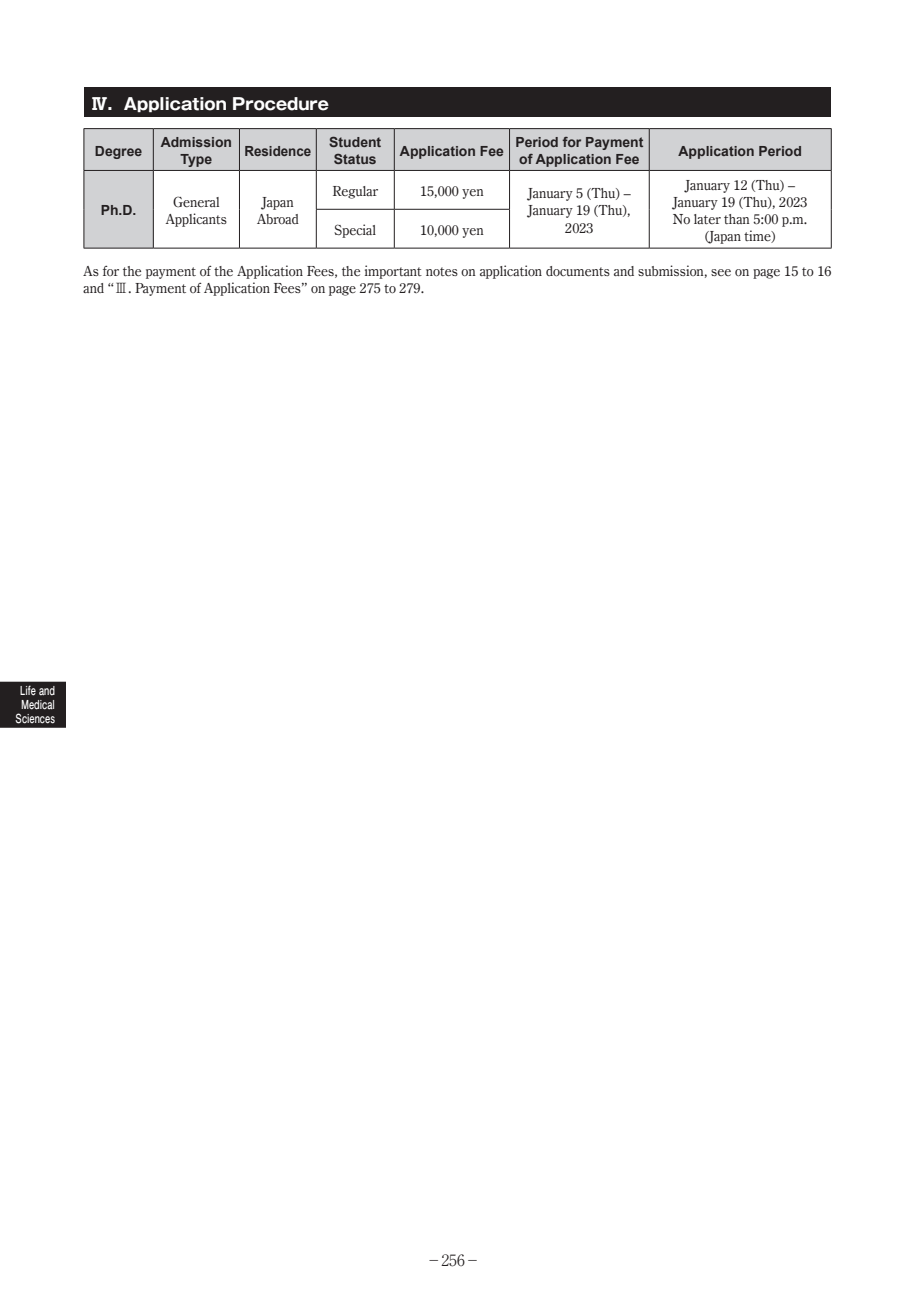 The width and height of the image is (924, 1308). Describe the element at coordinates (28, 690) in the image. I see `Life` at that location.
